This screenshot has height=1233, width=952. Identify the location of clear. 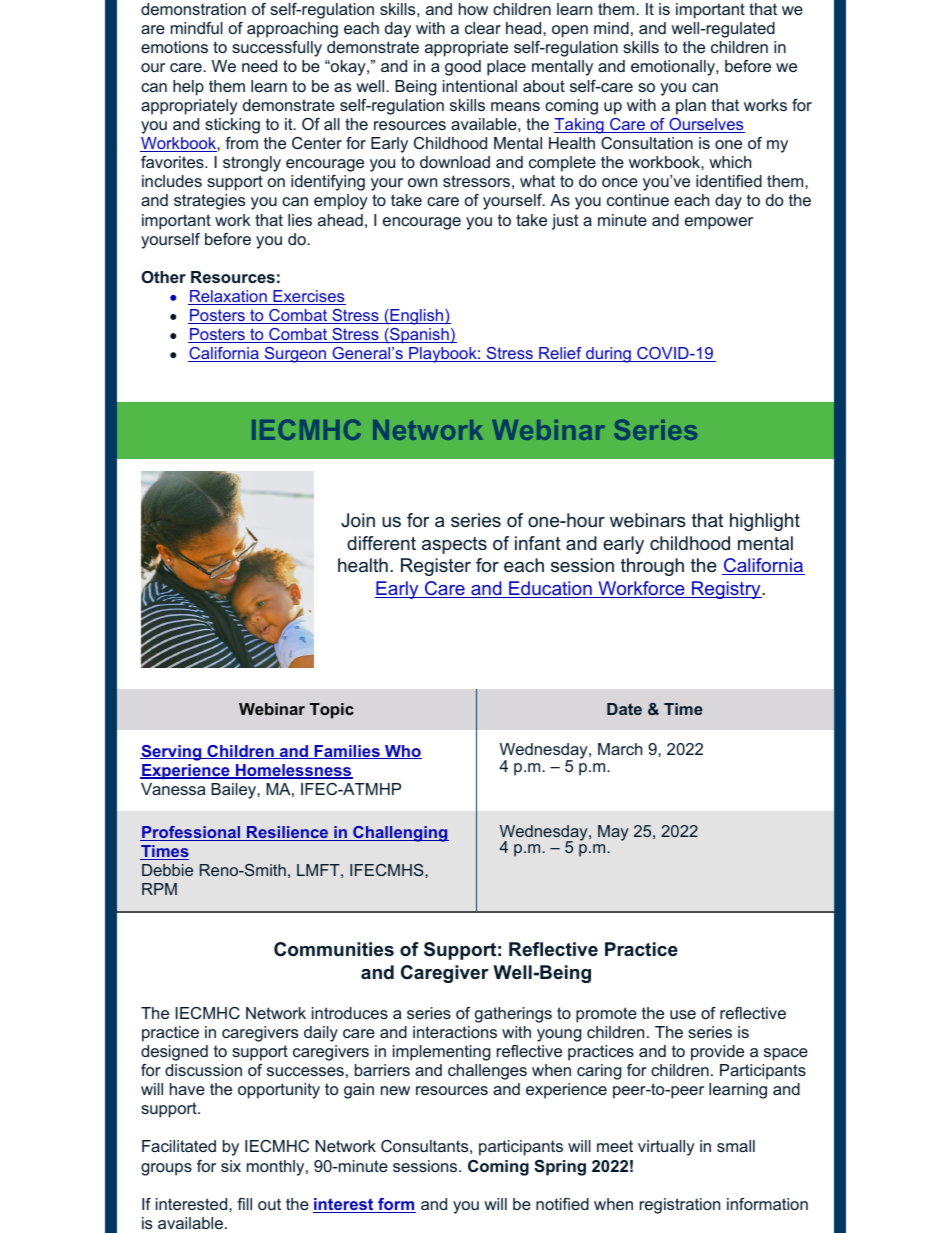
(483, 28).
